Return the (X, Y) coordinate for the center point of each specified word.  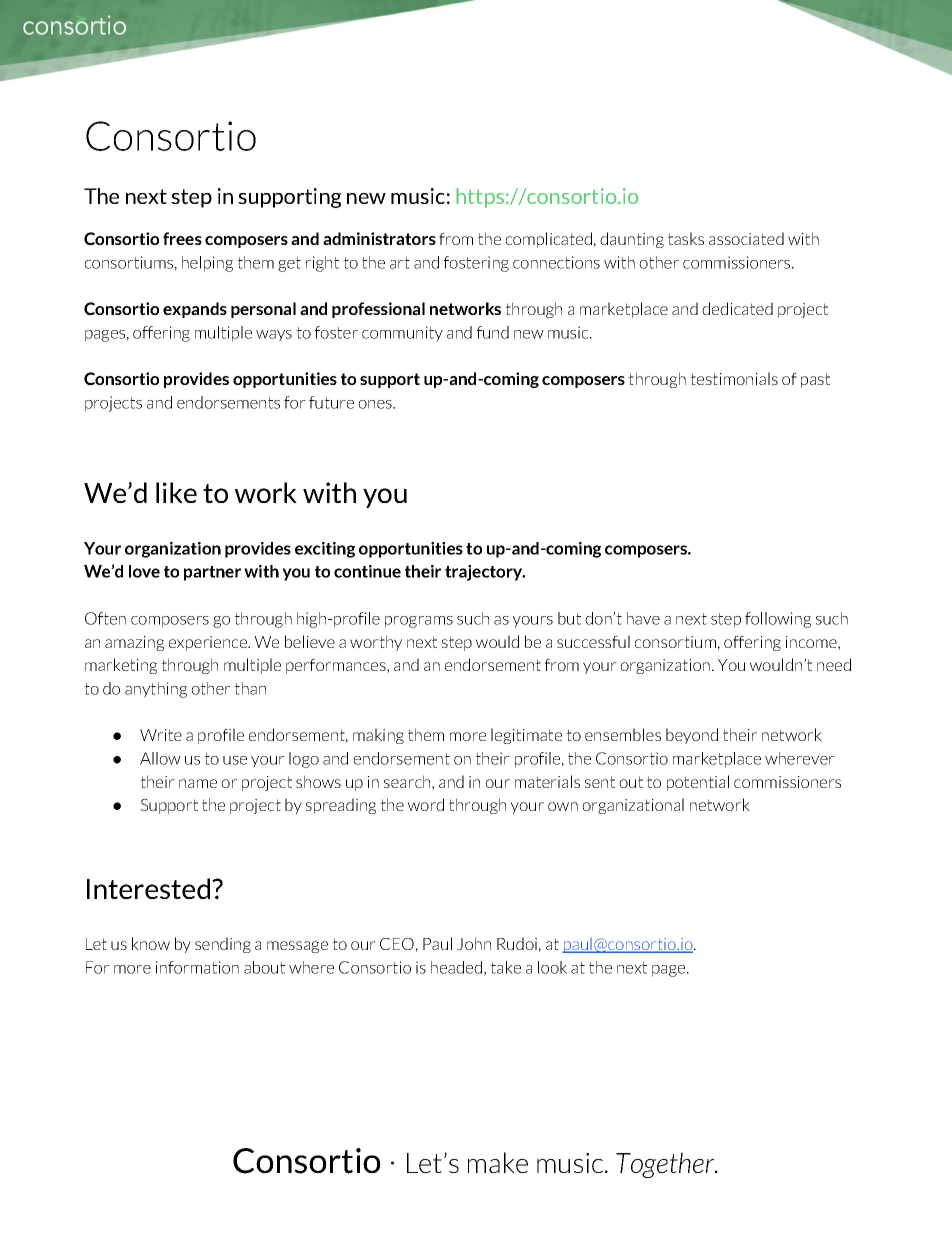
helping (207, 264)
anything (156, 690)
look (552, 967)
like (176, 492)
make (498, 1162)
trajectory (485, 573)
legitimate (526, 736)
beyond (692, 736)
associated (746, 238)
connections (556, 262)
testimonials (734, 378)
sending (223, 945)
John (474, 943)
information (197, 967)
